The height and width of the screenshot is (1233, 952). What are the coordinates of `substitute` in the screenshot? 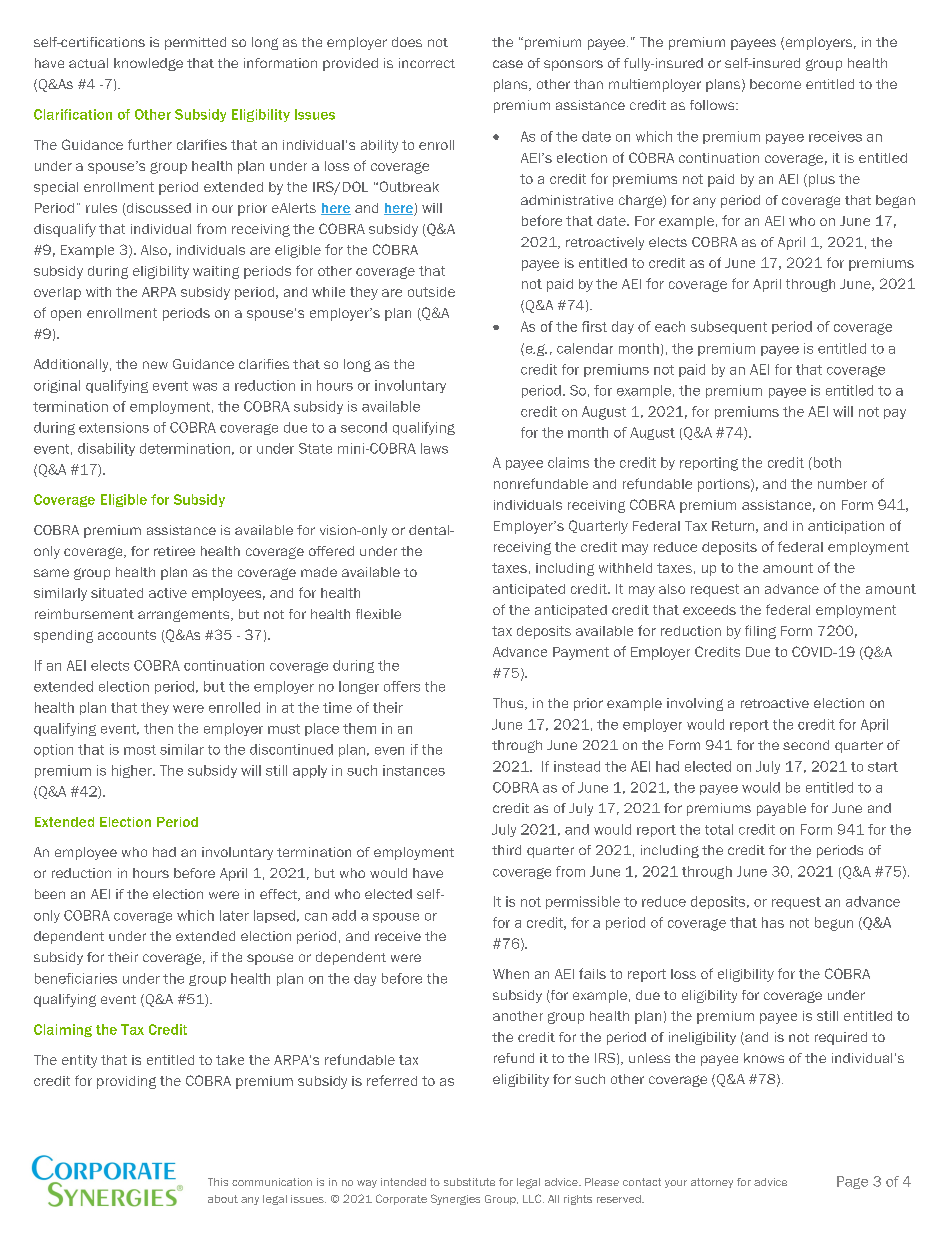 It's located at (469, 1182).
